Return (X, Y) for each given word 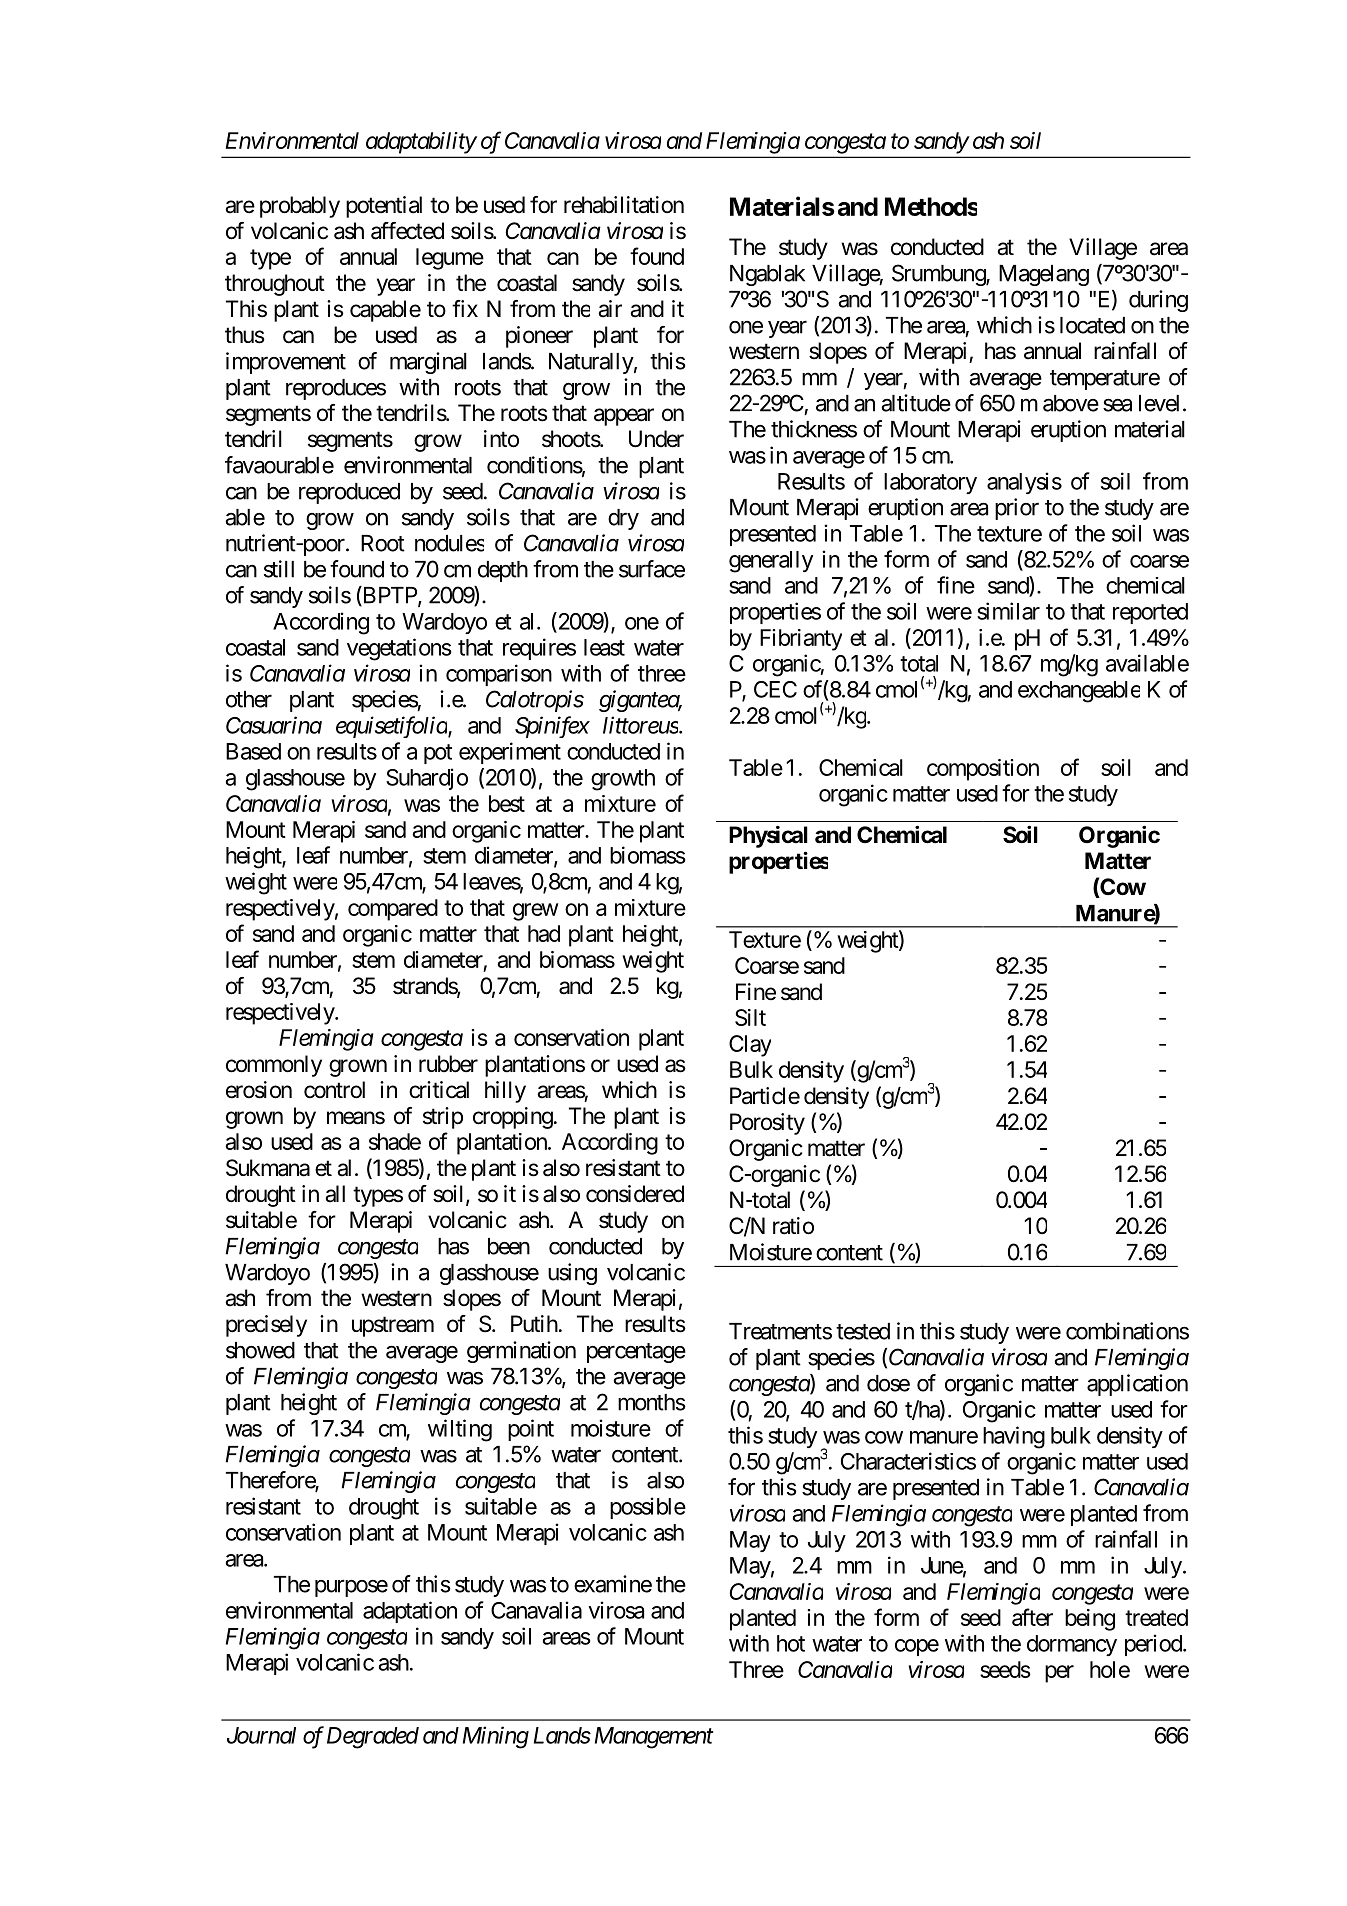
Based (253, 751)
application (1137, 1385)
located (1092, 325)
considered (635, 1194)
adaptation (410, 1612)
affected (407, 231)
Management (654, 1738)
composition (983, 770)
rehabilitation (624, 205)
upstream (393, 1327)
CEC (775, 689)
